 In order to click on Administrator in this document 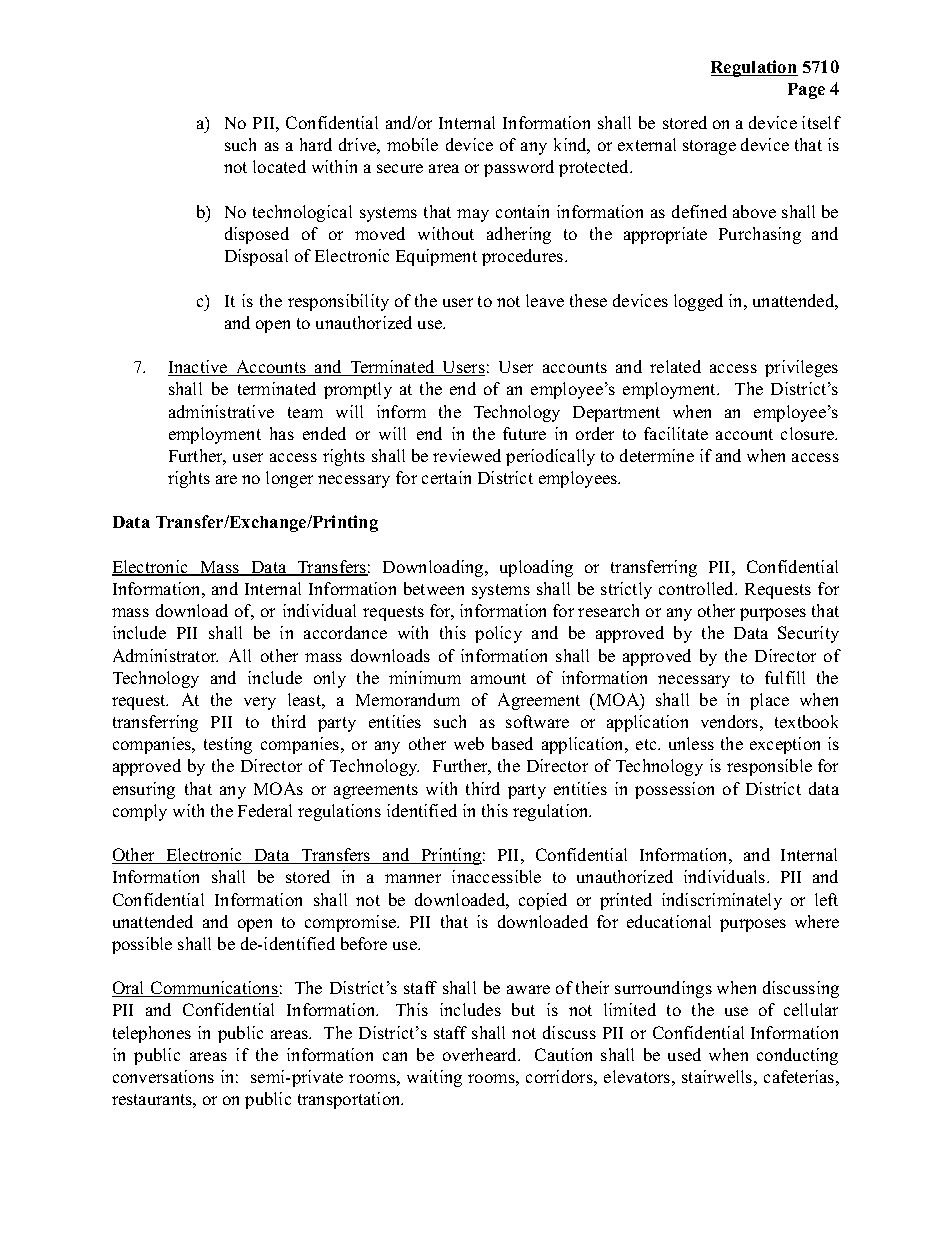, I will do `click(165, 655)`.
